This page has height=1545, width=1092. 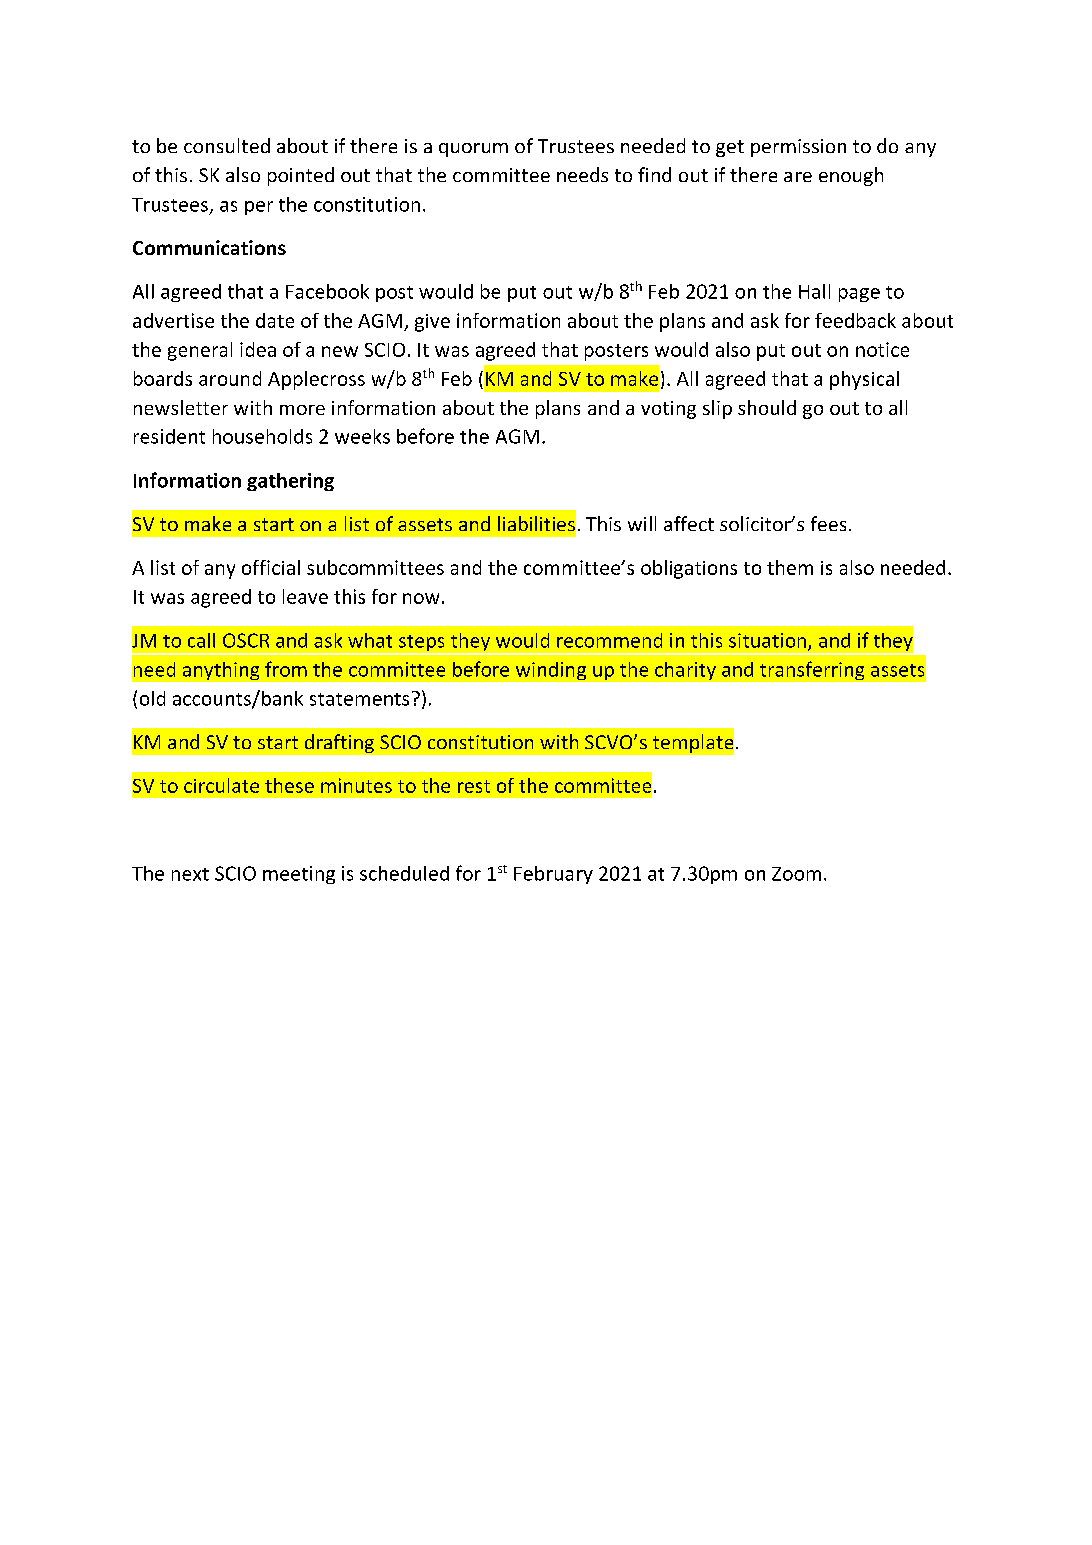 What do you see at coordinates (769, 641) in the page?
I see `situation` at bounding box center [769, 641].
